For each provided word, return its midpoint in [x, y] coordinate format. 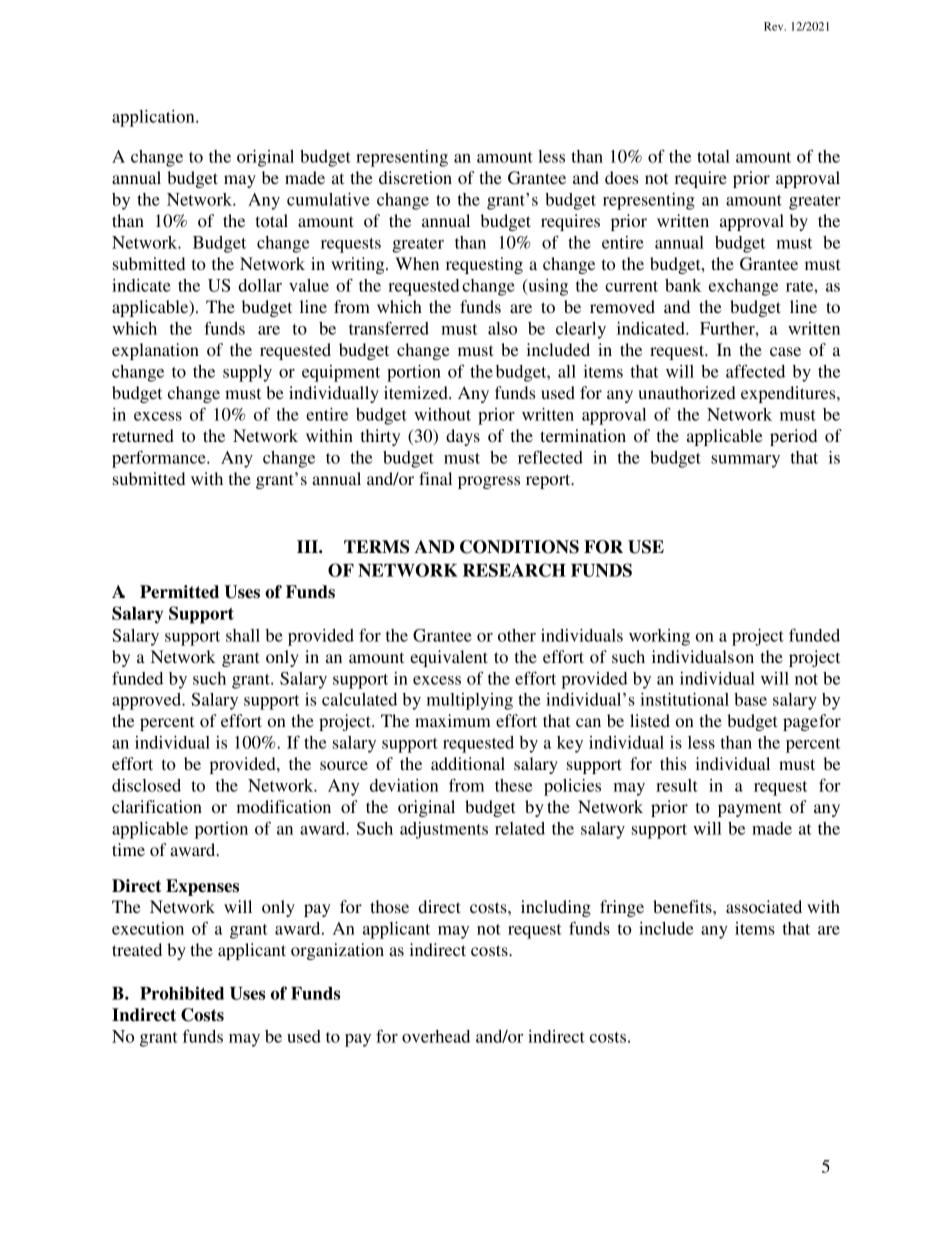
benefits [683, 906]
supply [247, 373]
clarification [157, 806]
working [659, 637]
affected [755, 371]
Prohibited [182, 993]
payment [750, 809]
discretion [415, 177]
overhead [436, 1036]
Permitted [179, 592]
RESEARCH [514, 570]
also [502, 328]
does [621, 177]
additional [468, 763]
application [154, 118]
